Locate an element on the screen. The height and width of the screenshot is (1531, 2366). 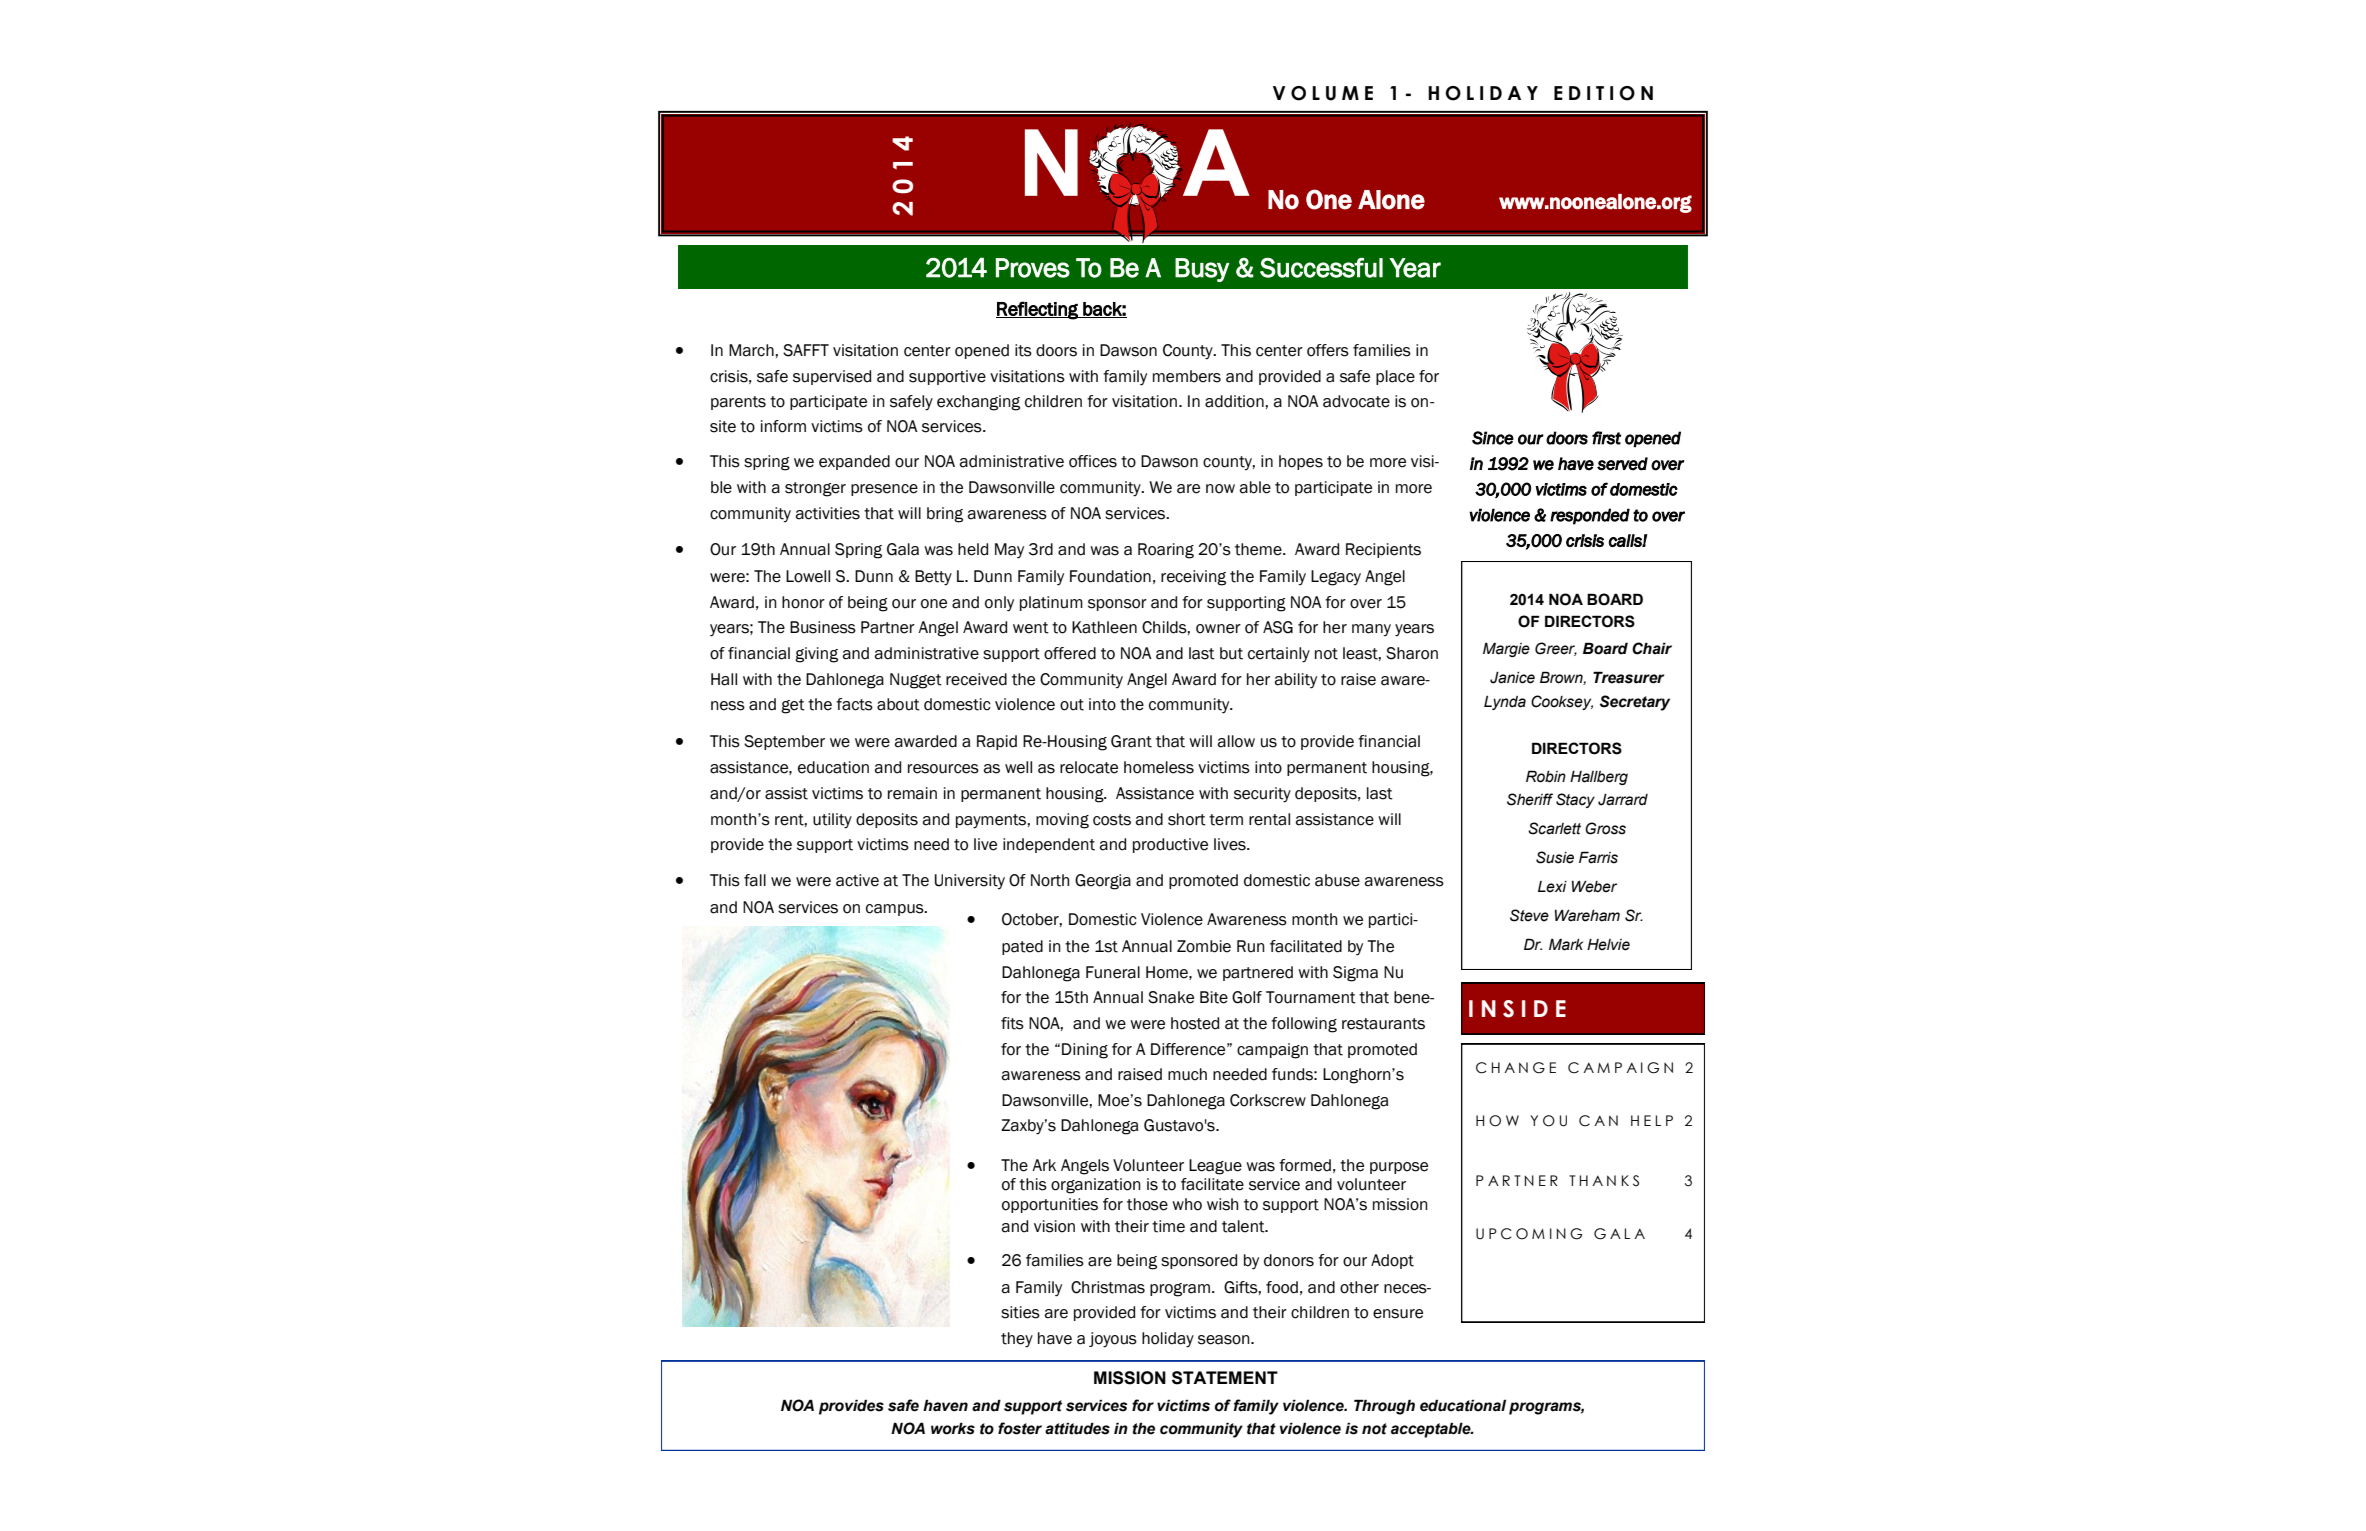
Susie is located at coordinates (1555, 857).
